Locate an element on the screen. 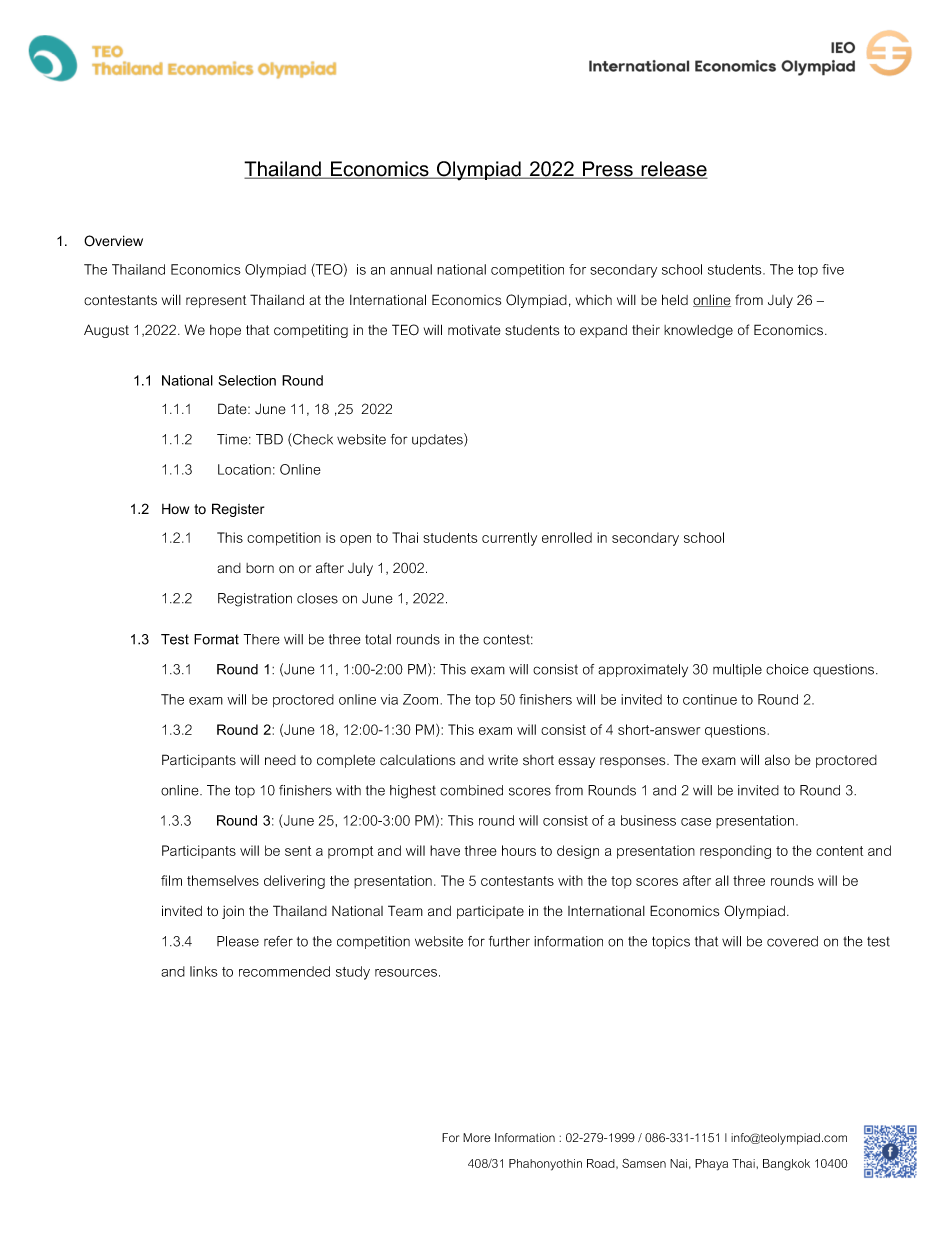  currently is located at coordinates (509, 539).
